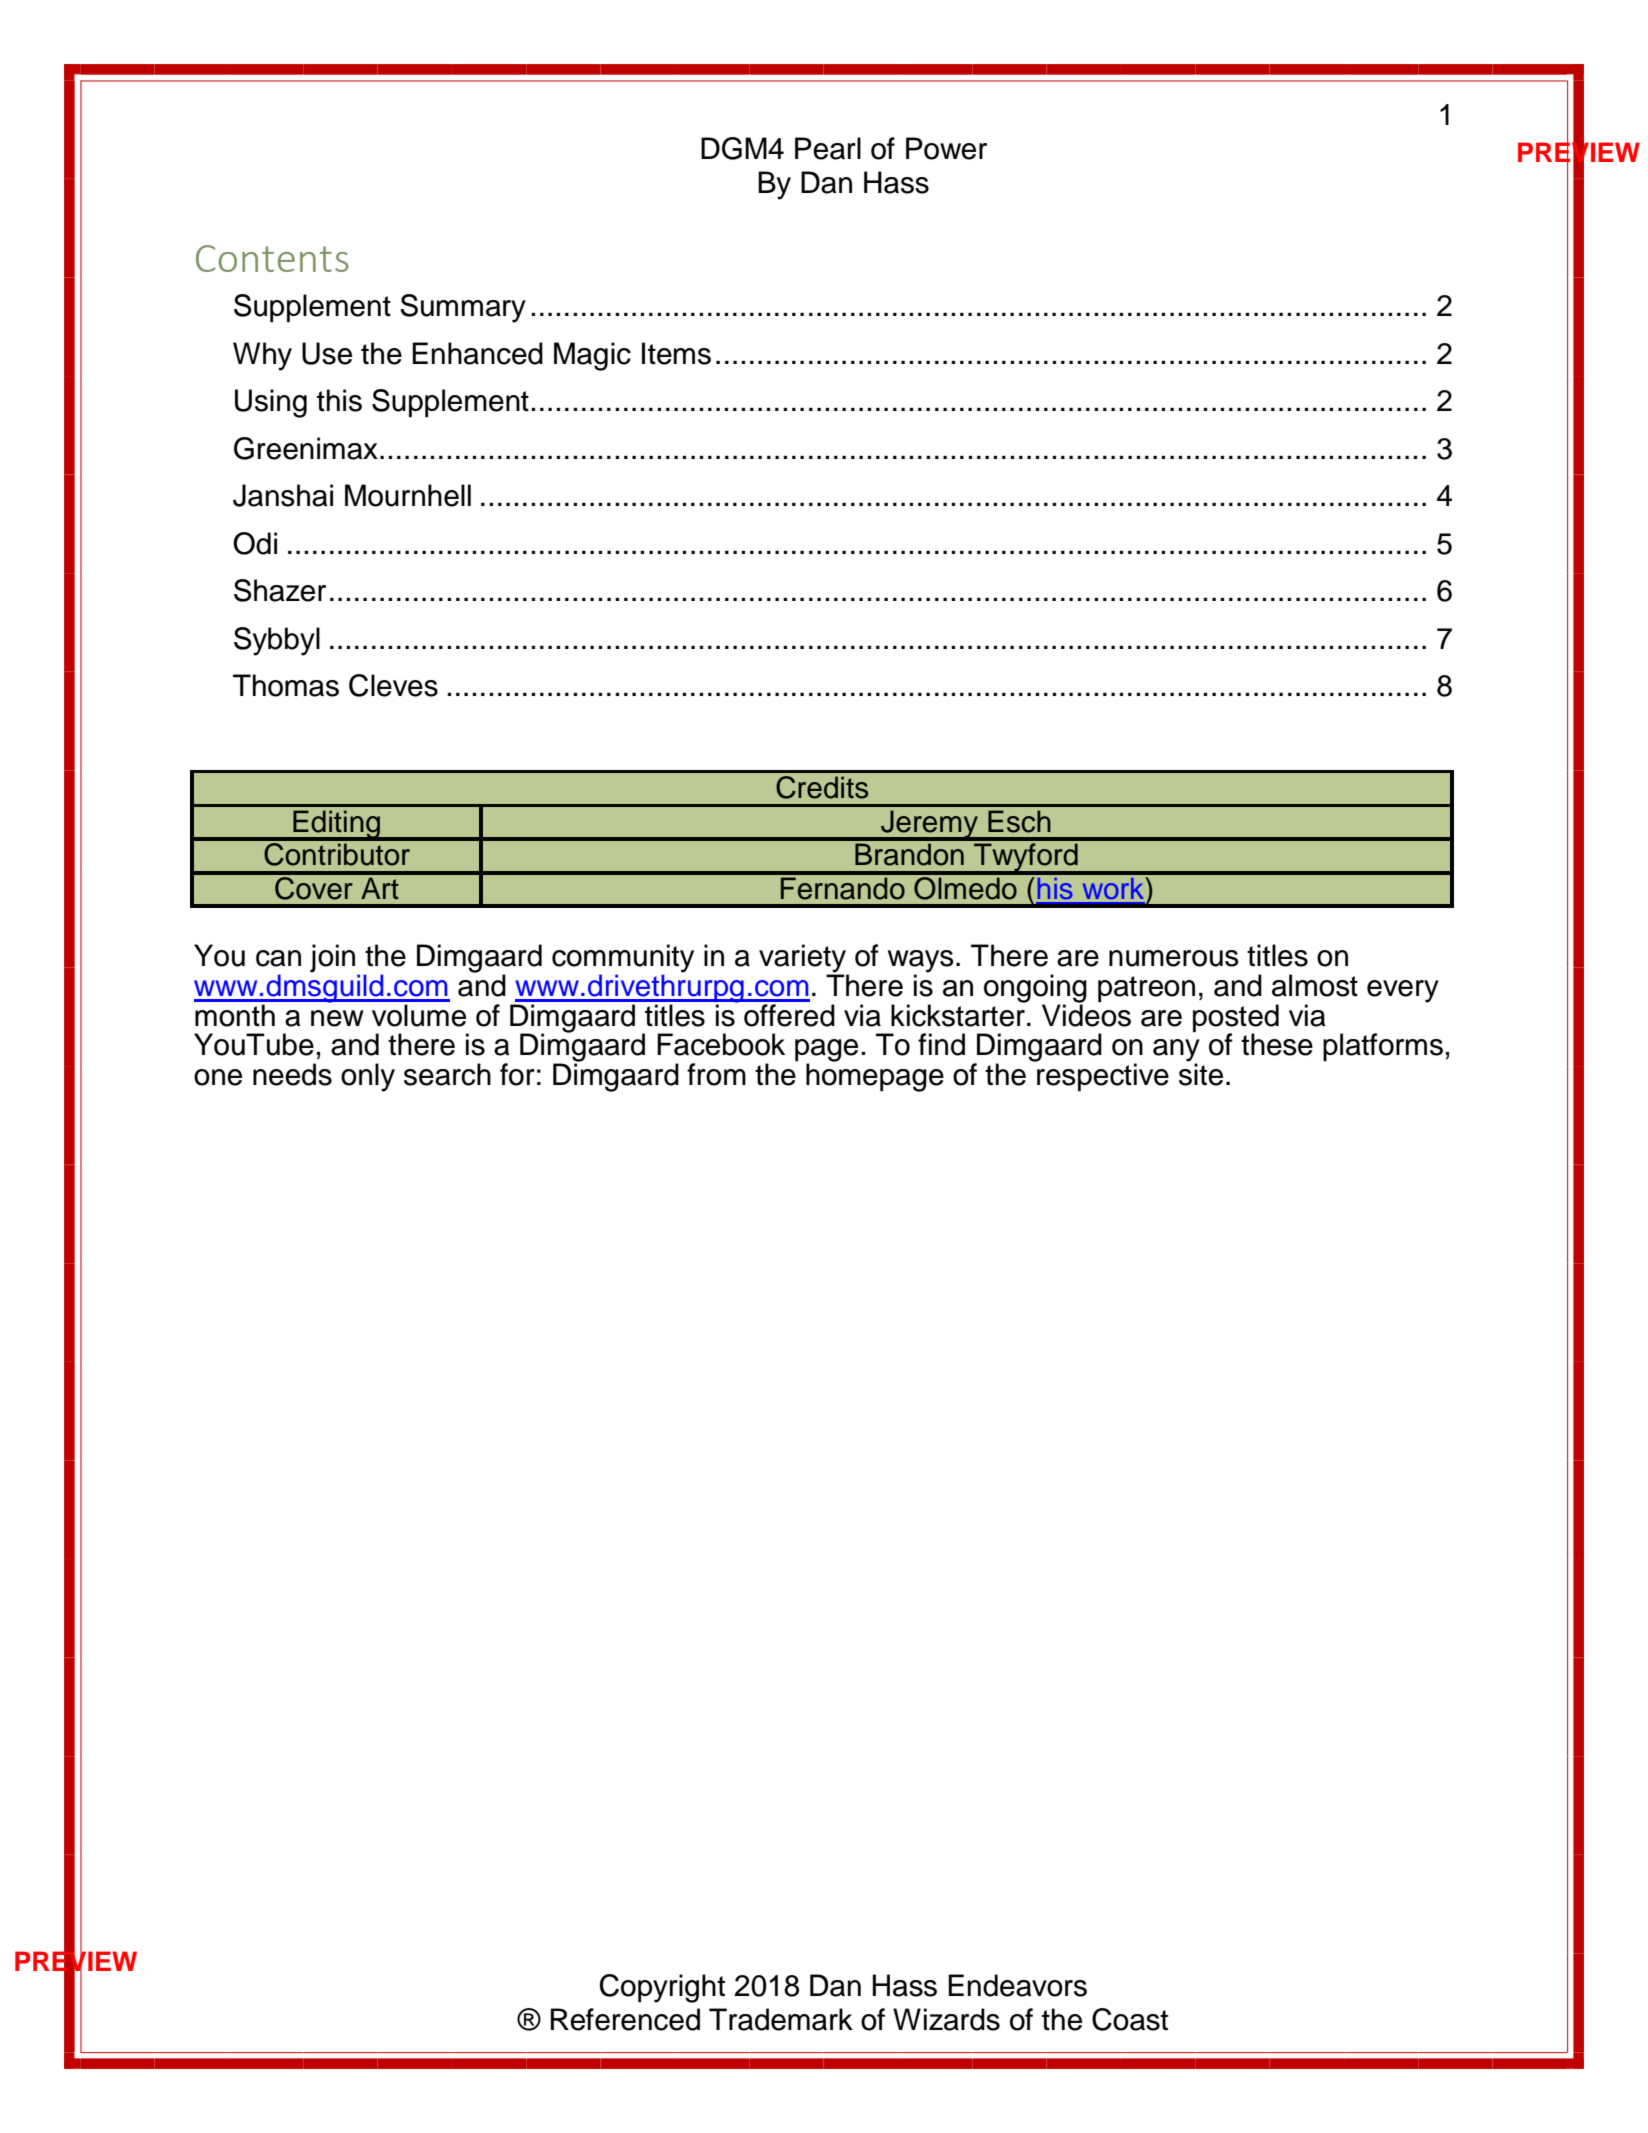 This screenshot has height=2133, width=1648. What do you see at coordinates (716, 1074) in the screenshot?
I see `from` at bounding box center [716, 1074].
